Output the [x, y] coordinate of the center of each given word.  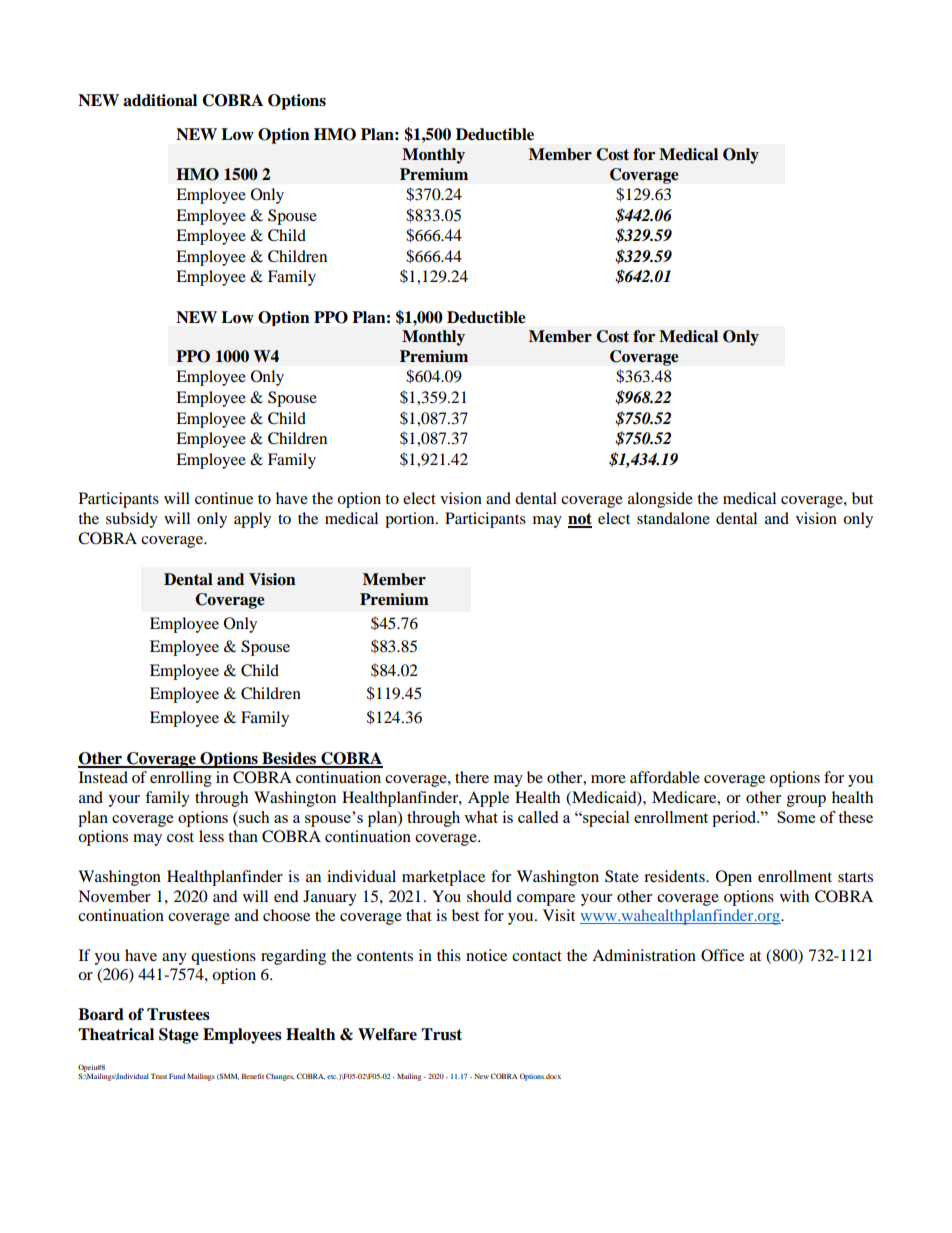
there [472, 777]
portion [411, 520]
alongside [660, 500]
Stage [179, 1036]
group [806, 801]
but [862, 498]
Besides [289, 759]
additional [160, 100]
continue [224, 498]
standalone [673, 518]
